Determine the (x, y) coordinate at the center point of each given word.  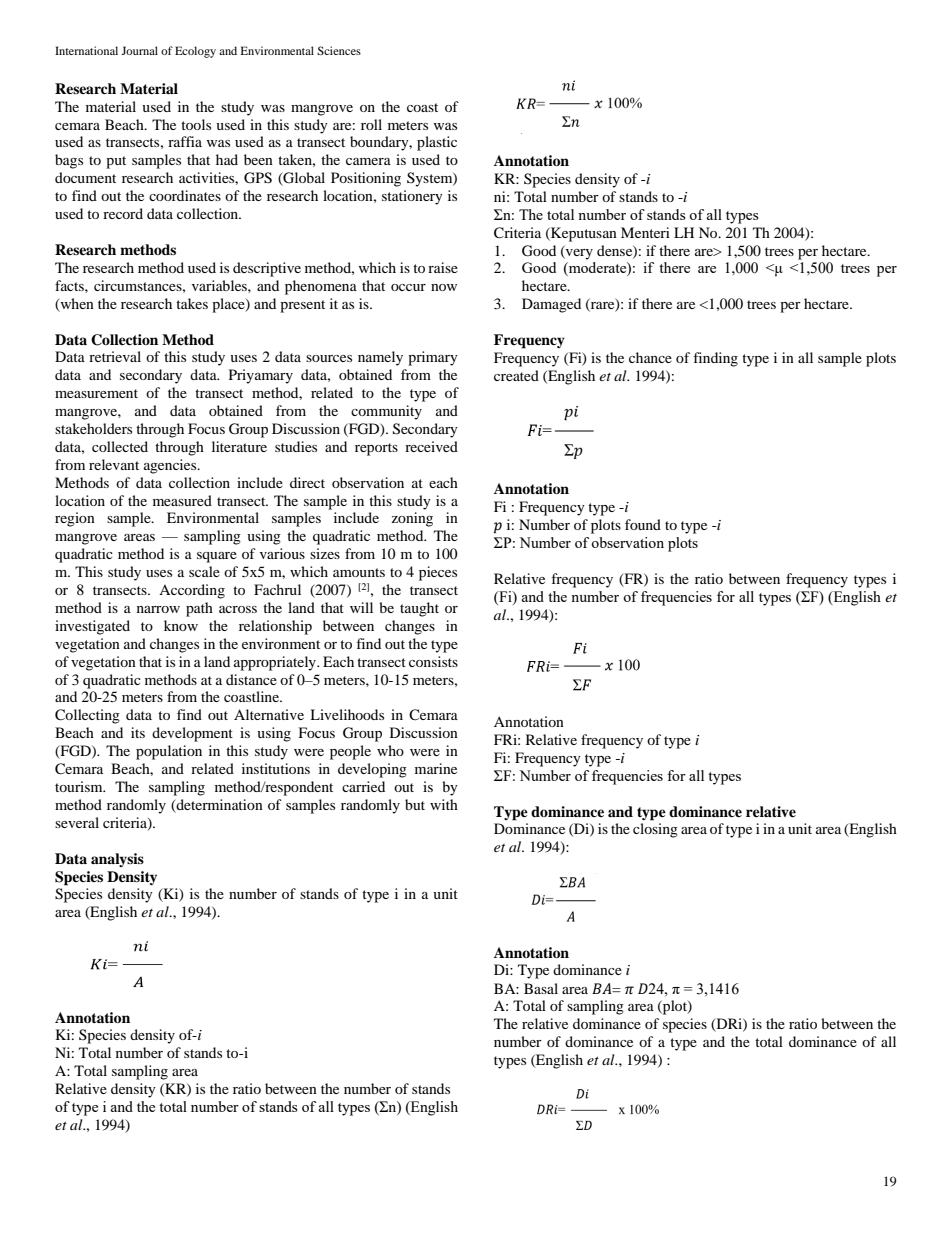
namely (380, 358)
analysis (117, 860)
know (181, 625)
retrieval (115, 356)
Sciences (339, 50)
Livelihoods (347, 714)
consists (433, 661)
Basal (541, 988)
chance (650, 357)
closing (655, 830)
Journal (139, 50)
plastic (437, 143)
